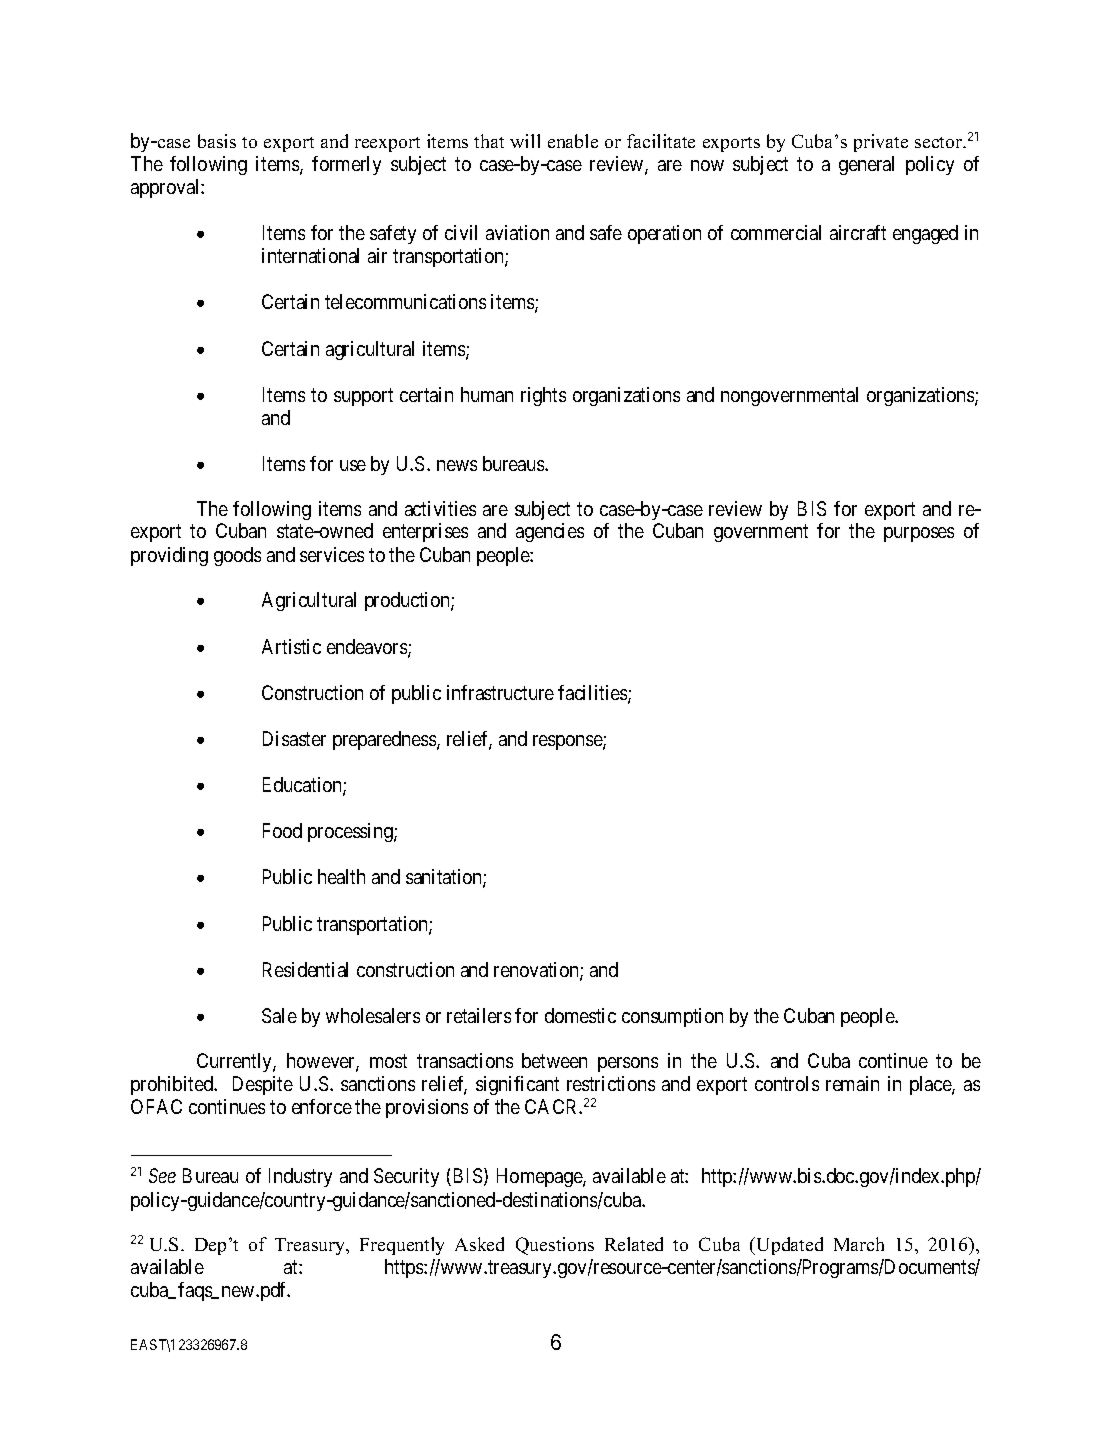 Image resolution: width=1111 pixels, height=1437 pixels. I want to click on purposes, so click(919, 534).
